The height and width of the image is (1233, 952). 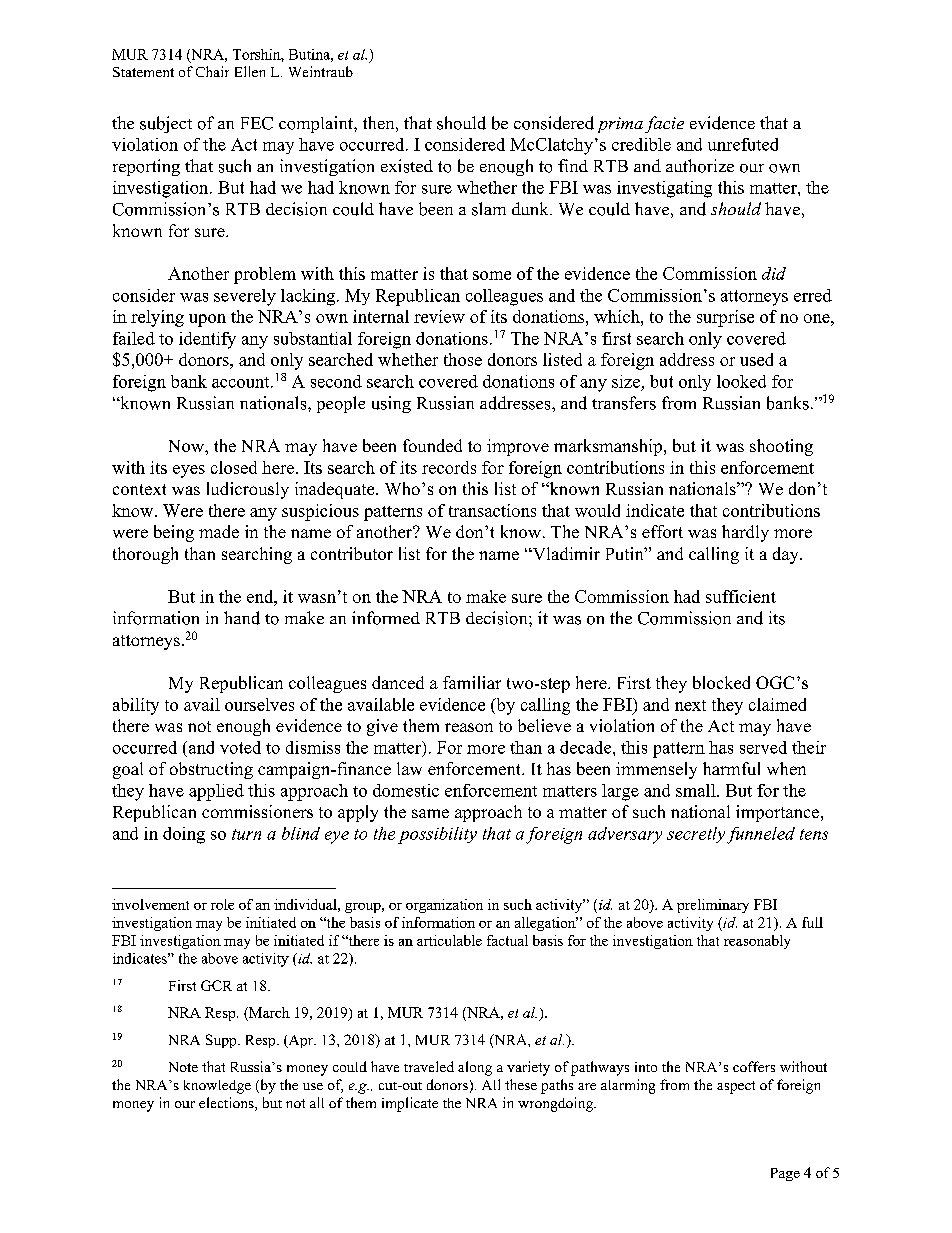 What do you see at coordinates (713, 906) in the image?
I see `preliminary` at bounding box center [713, 906].
